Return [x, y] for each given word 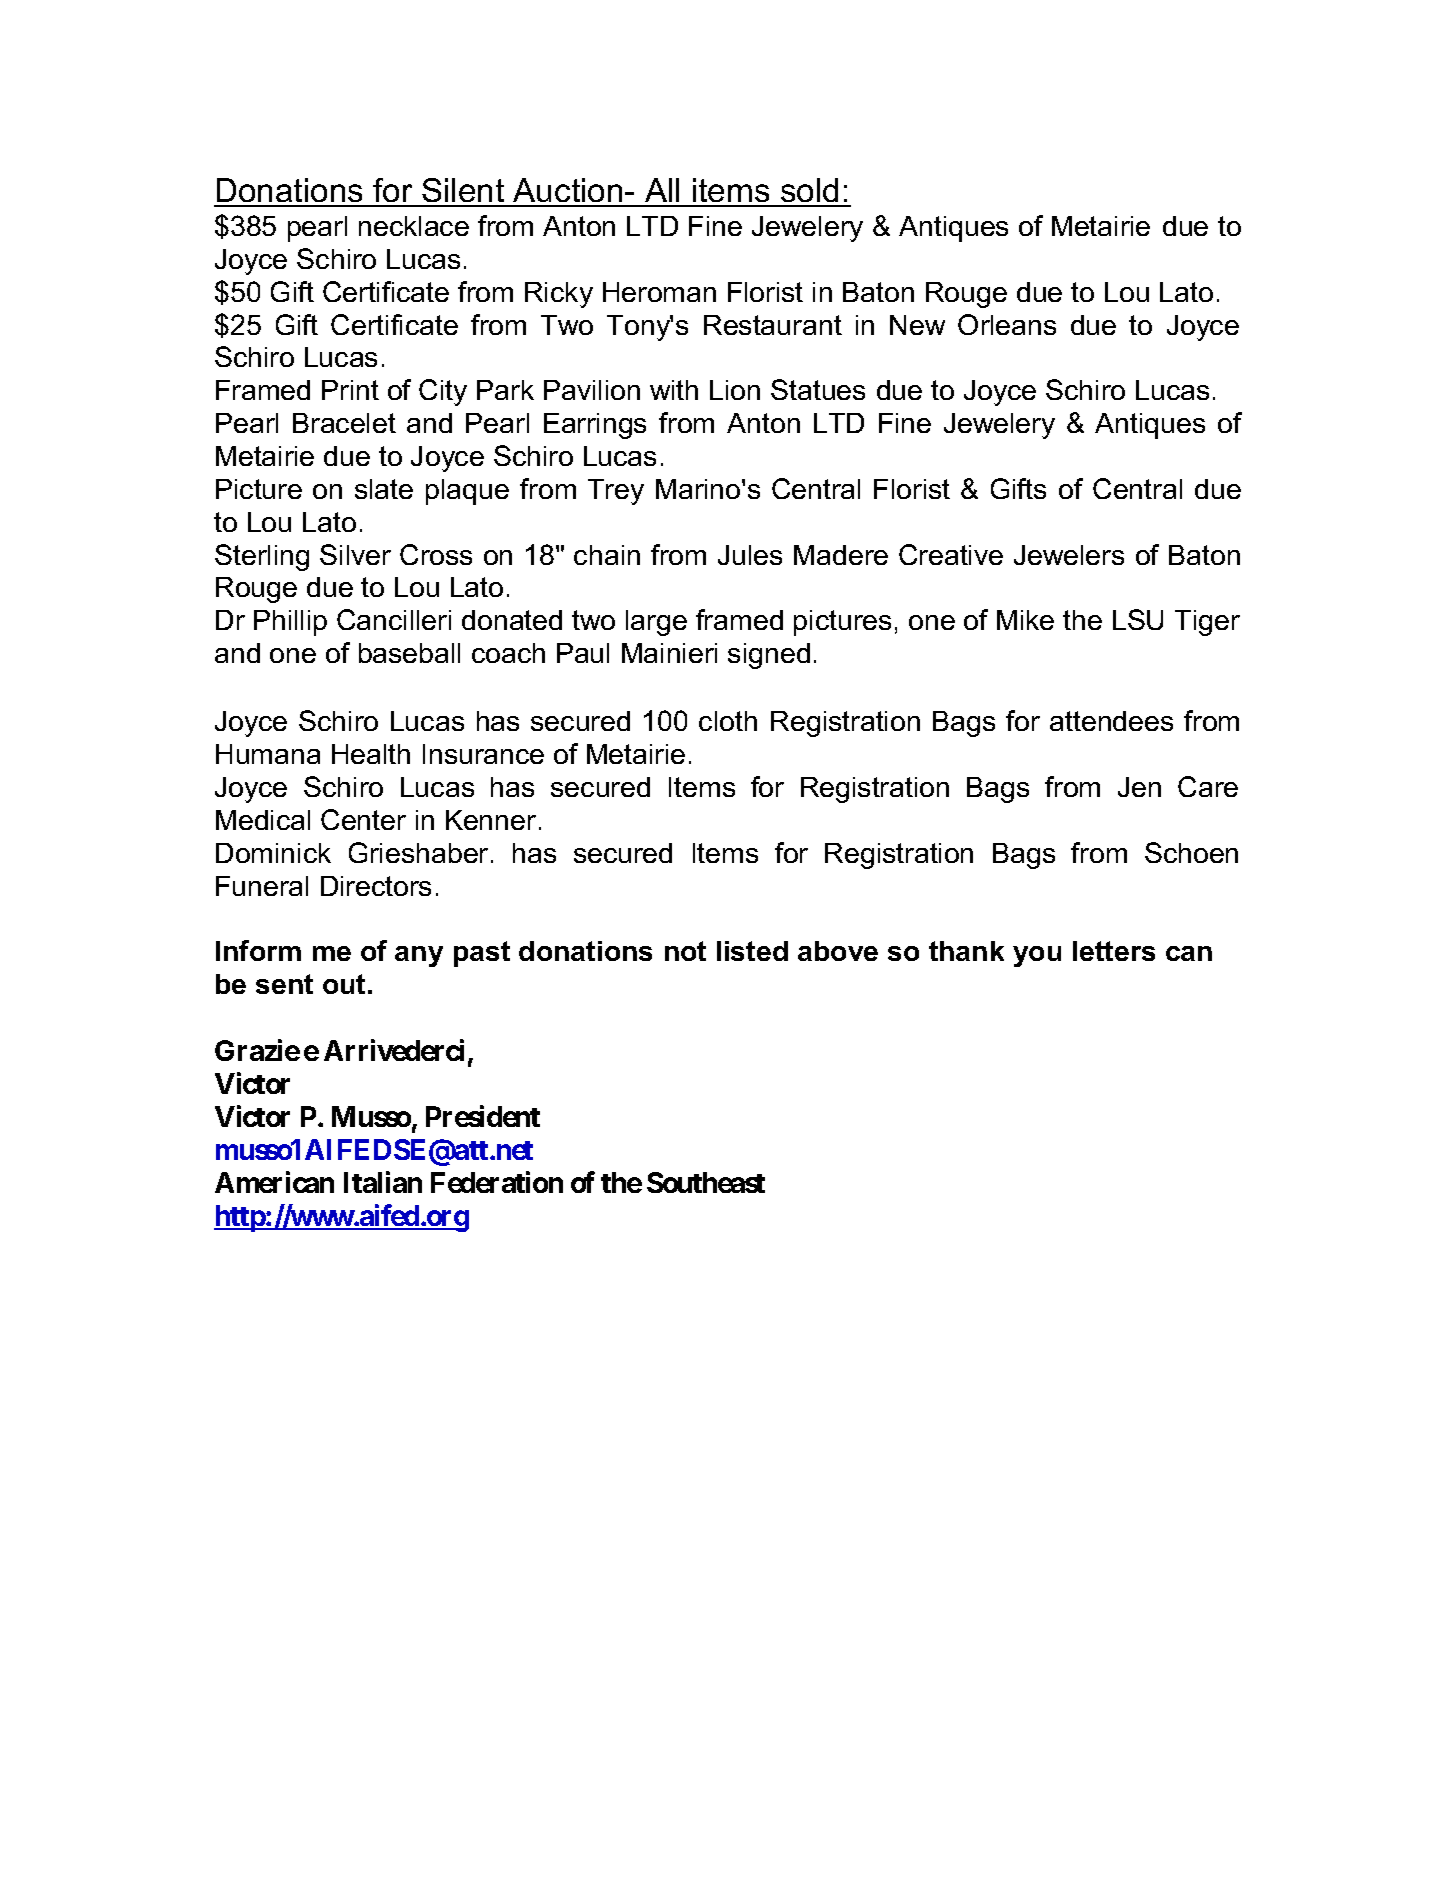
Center [363, 819]
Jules [750, 555]
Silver [355, 554]
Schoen [1191, 852]
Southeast [706, 1182]
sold [810, 192]
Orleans [1007, 324]
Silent [463, 192]
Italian [383, 1182]
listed [752, 951]
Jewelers [1069, 555]
